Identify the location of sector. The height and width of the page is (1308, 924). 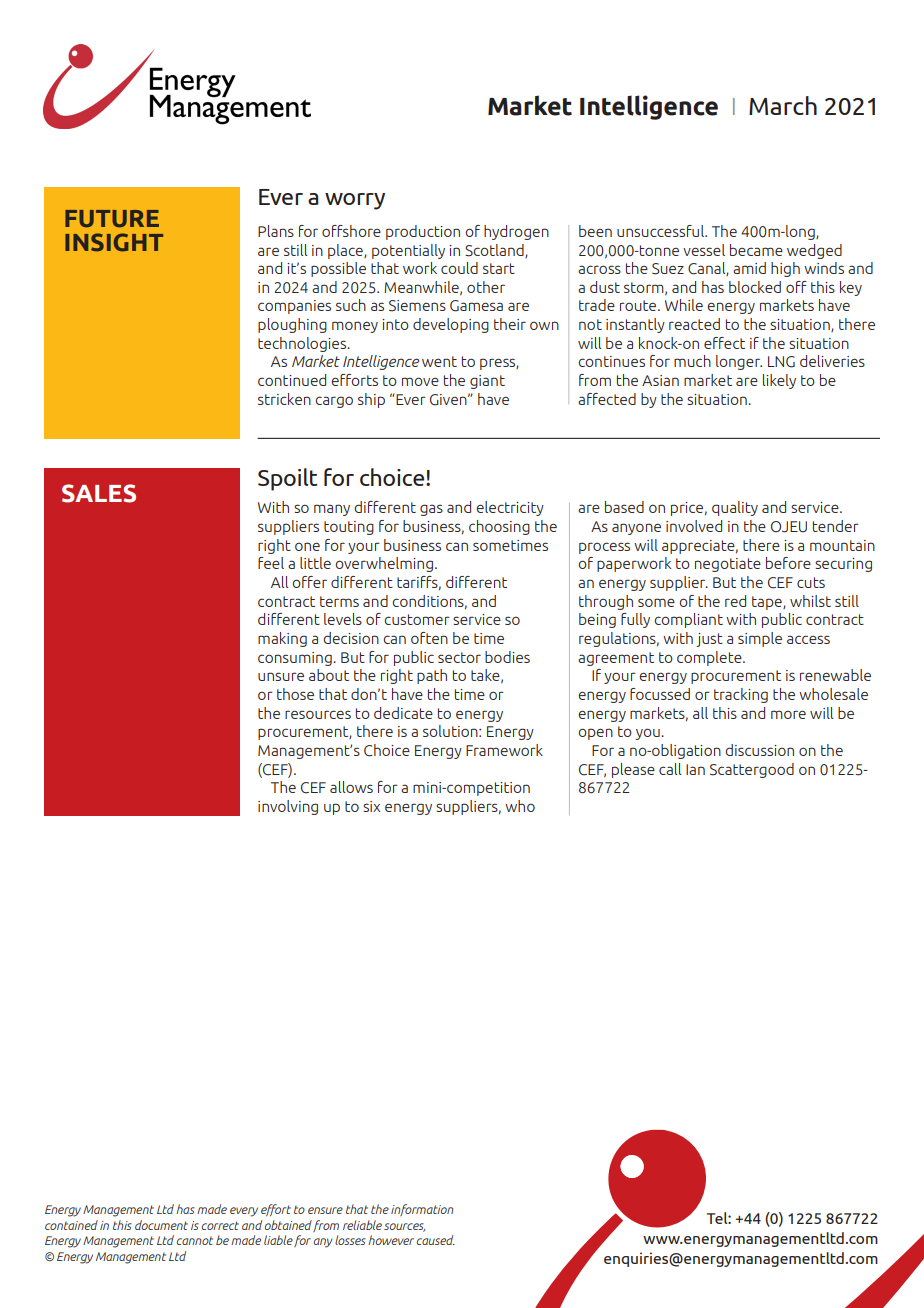
(459, 657).
